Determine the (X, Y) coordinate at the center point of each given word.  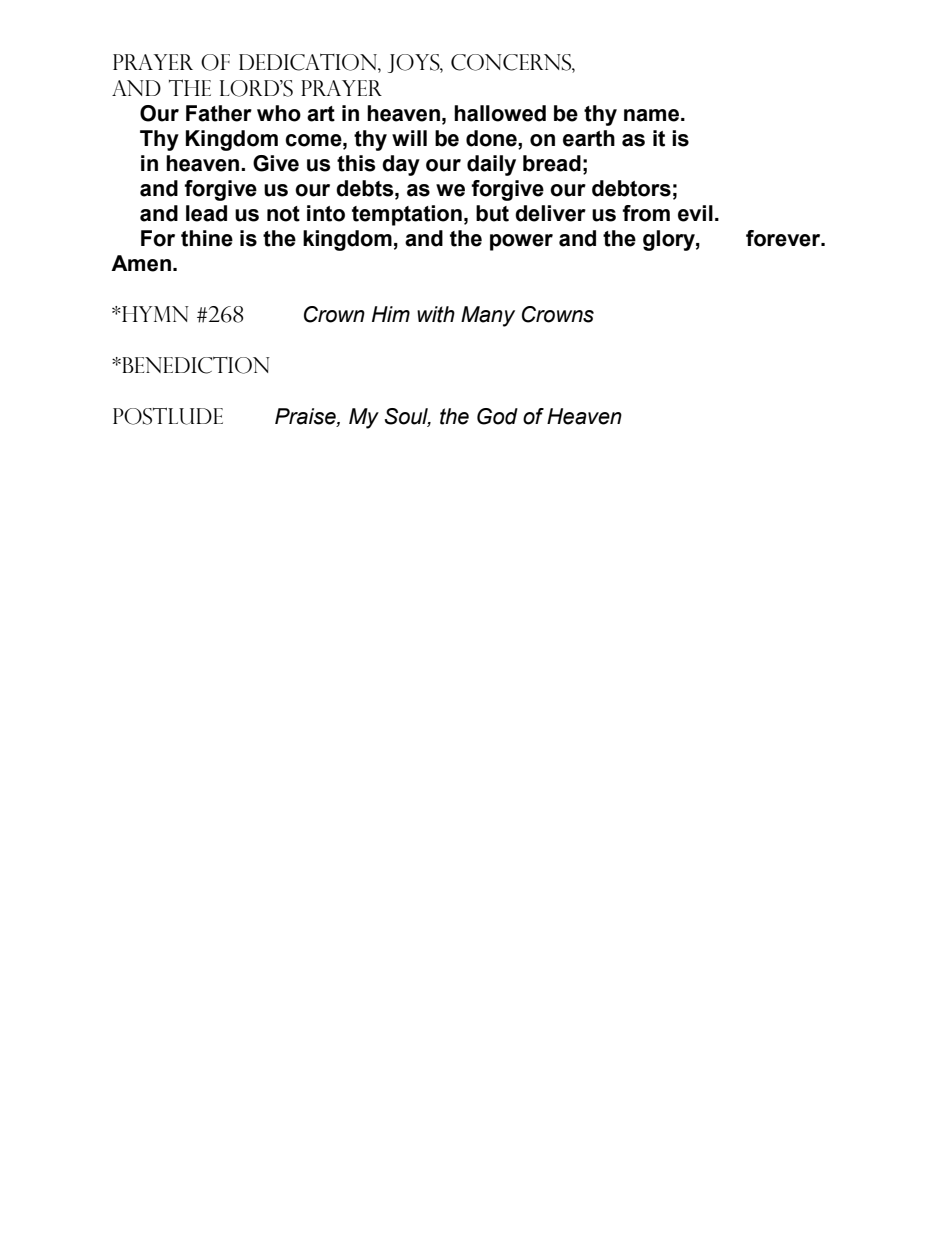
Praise (306, 417)
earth (589, 138)
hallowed (500, 113)
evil (695, 213)
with (436, 314)
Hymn (154, 314)
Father (219, 113)
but (492, 213)
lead (206, 213)
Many (488, 316)
